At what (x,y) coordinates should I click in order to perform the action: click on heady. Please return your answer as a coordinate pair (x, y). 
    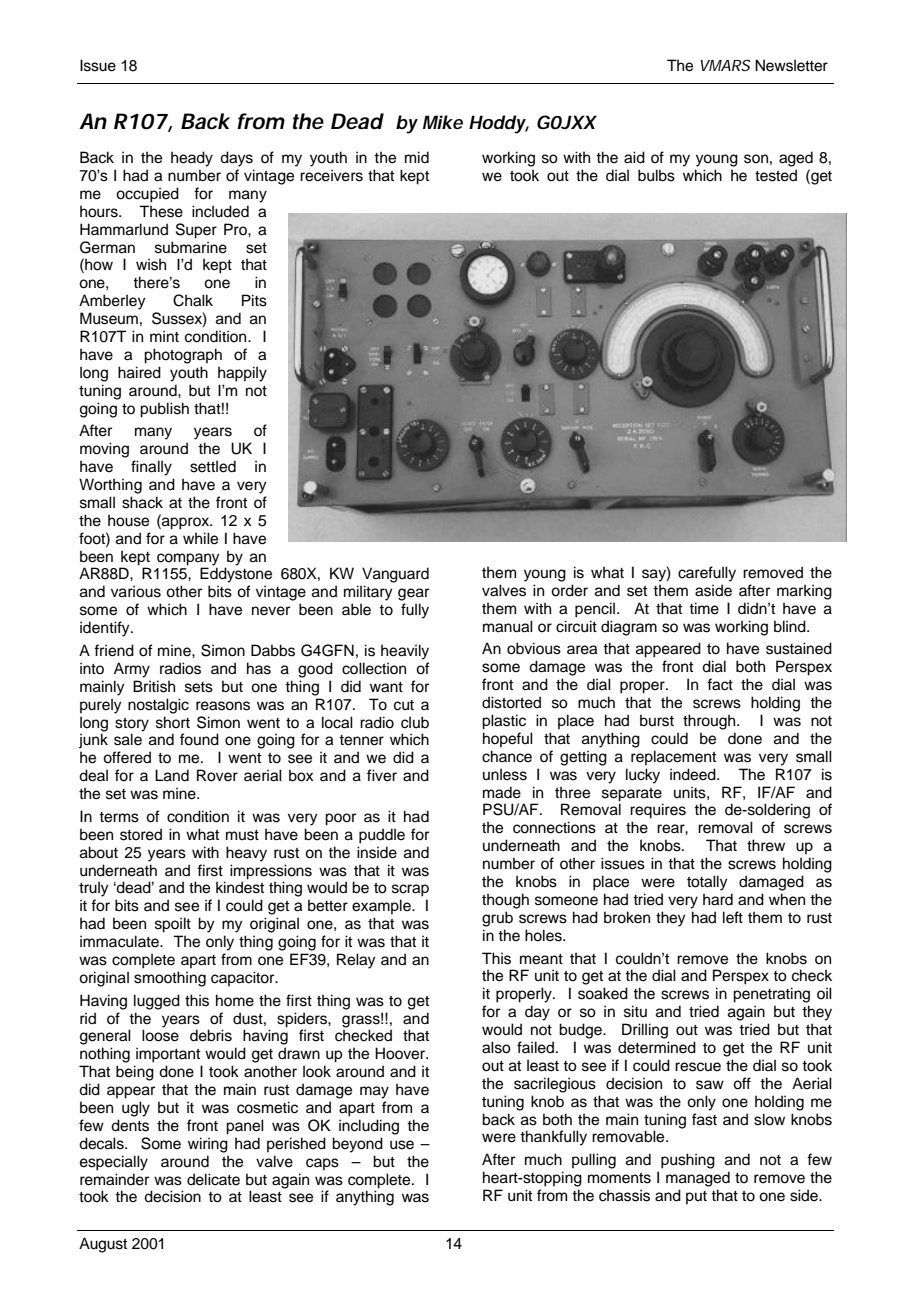
    Looking at the image, I should click on (192, 159).
